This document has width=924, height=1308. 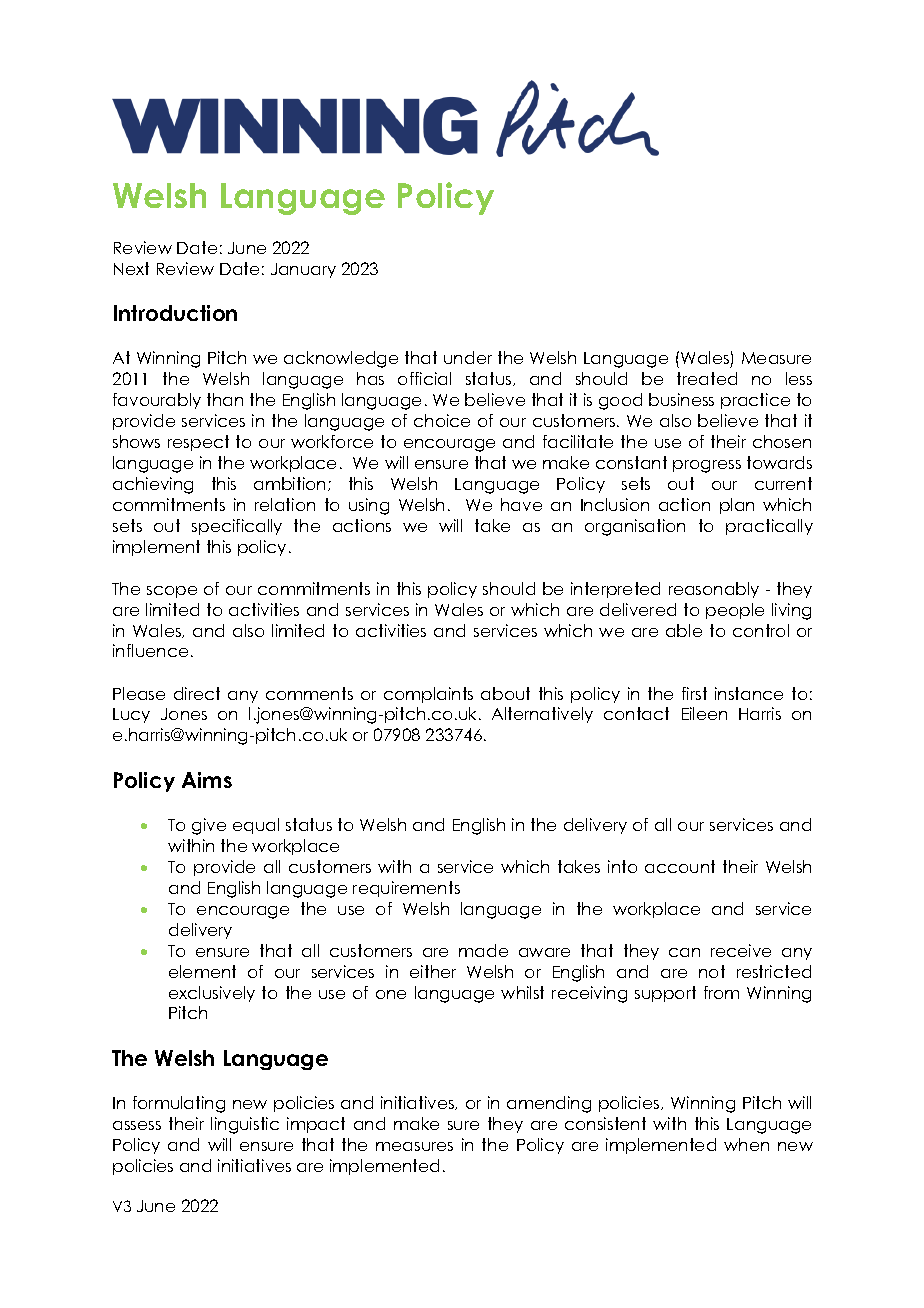 I want to click on have, so click(x=521, y=504).
